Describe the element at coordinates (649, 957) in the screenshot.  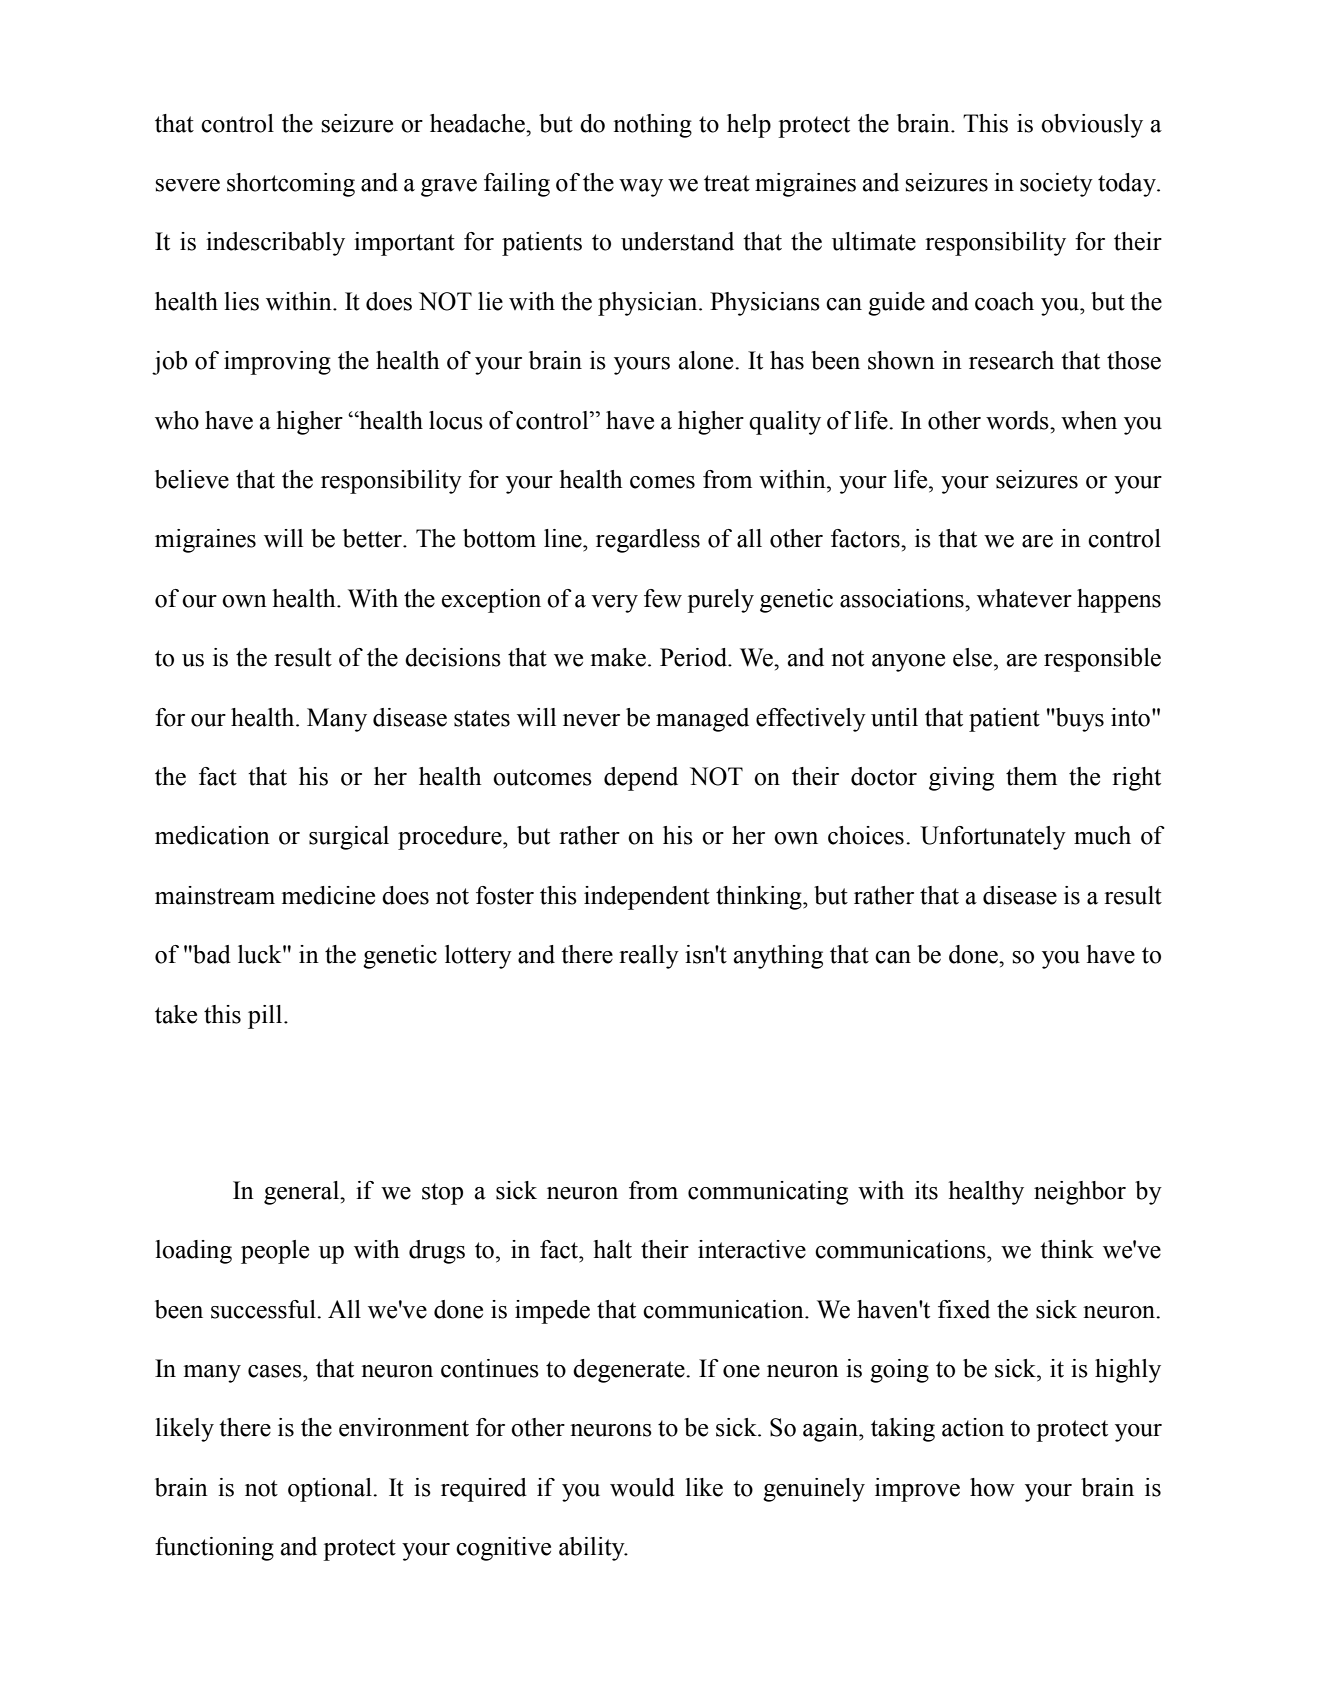
I see `really` at that location.
